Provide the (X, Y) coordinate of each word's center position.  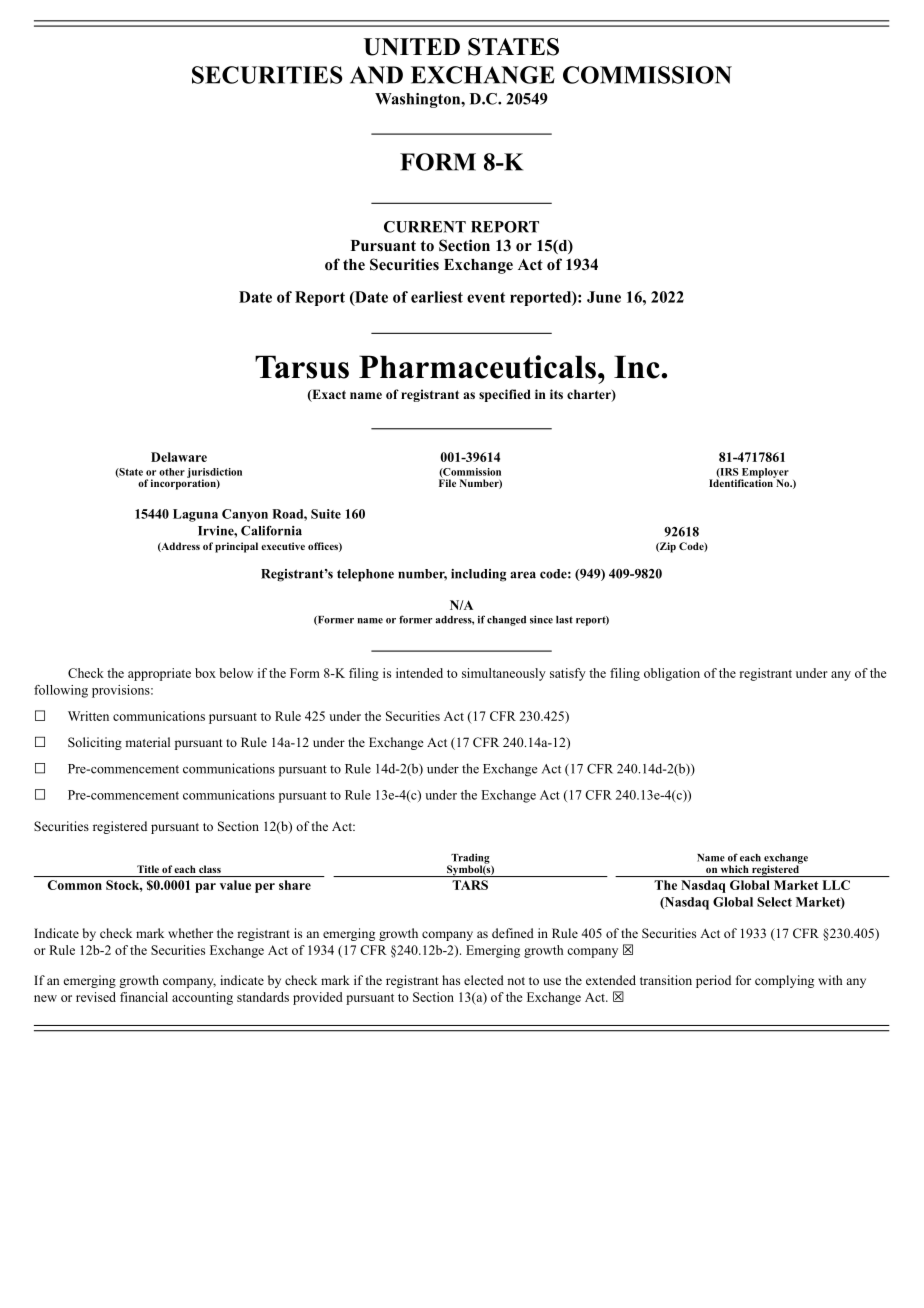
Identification (742, 482)
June (604, 297)
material (147, 742)
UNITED (412, 47)
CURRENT (425, 227)
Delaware (179, 457)
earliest (437, 297)
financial (144, 997)
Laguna (195, 515)
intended (419, 673)
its (556, 394)
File (447, 482)
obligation (672, 674)
